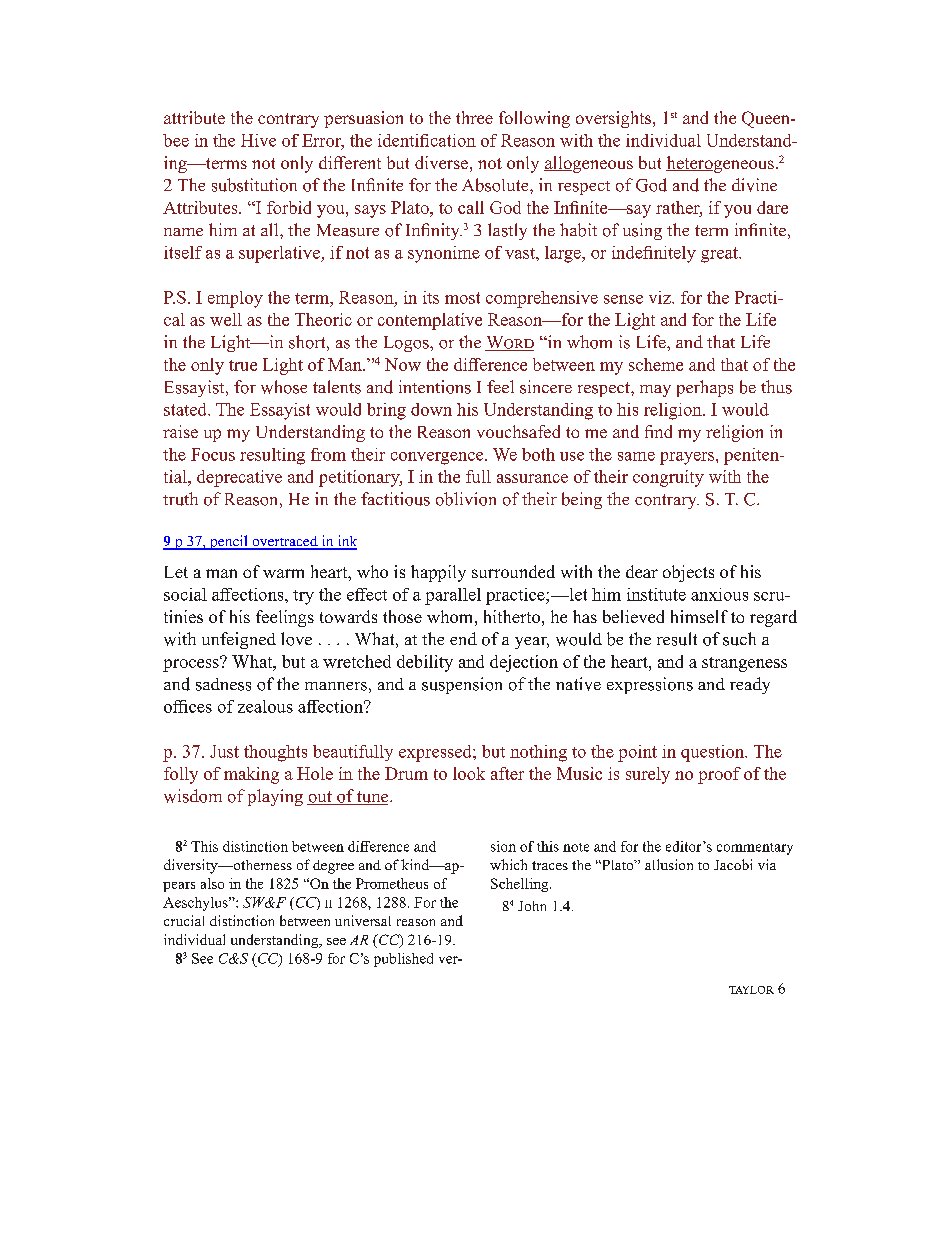  What do you see at coordinates (524, 663) in the screenshot?
I see `dejection` at bounding box center [524, 663].
